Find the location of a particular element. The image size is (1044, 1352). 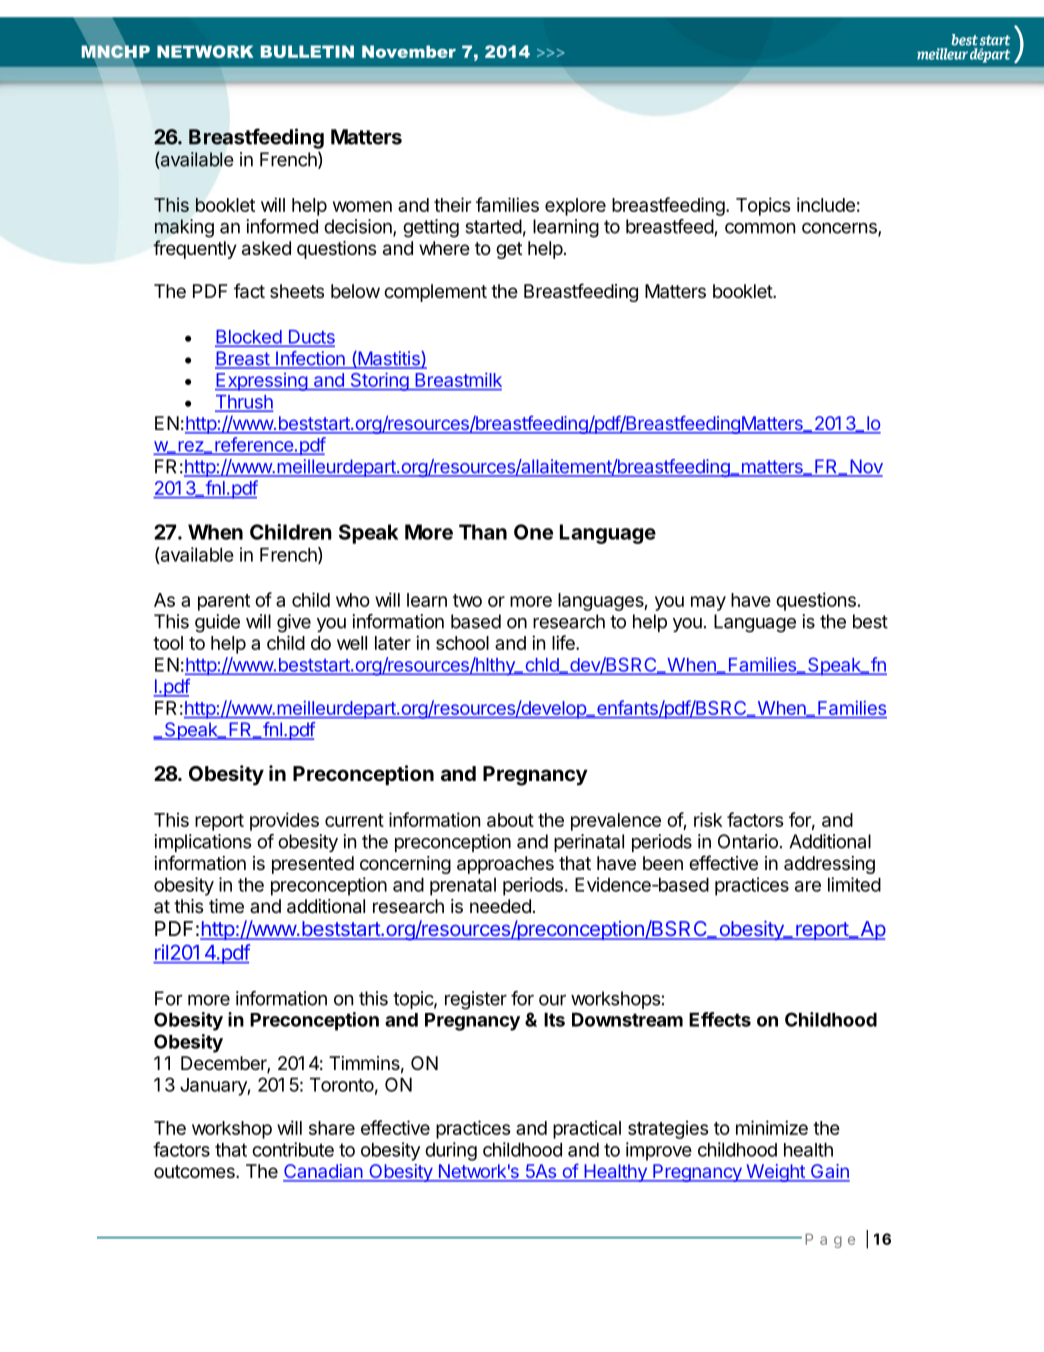

parent is located at coordinates (224, 602).
